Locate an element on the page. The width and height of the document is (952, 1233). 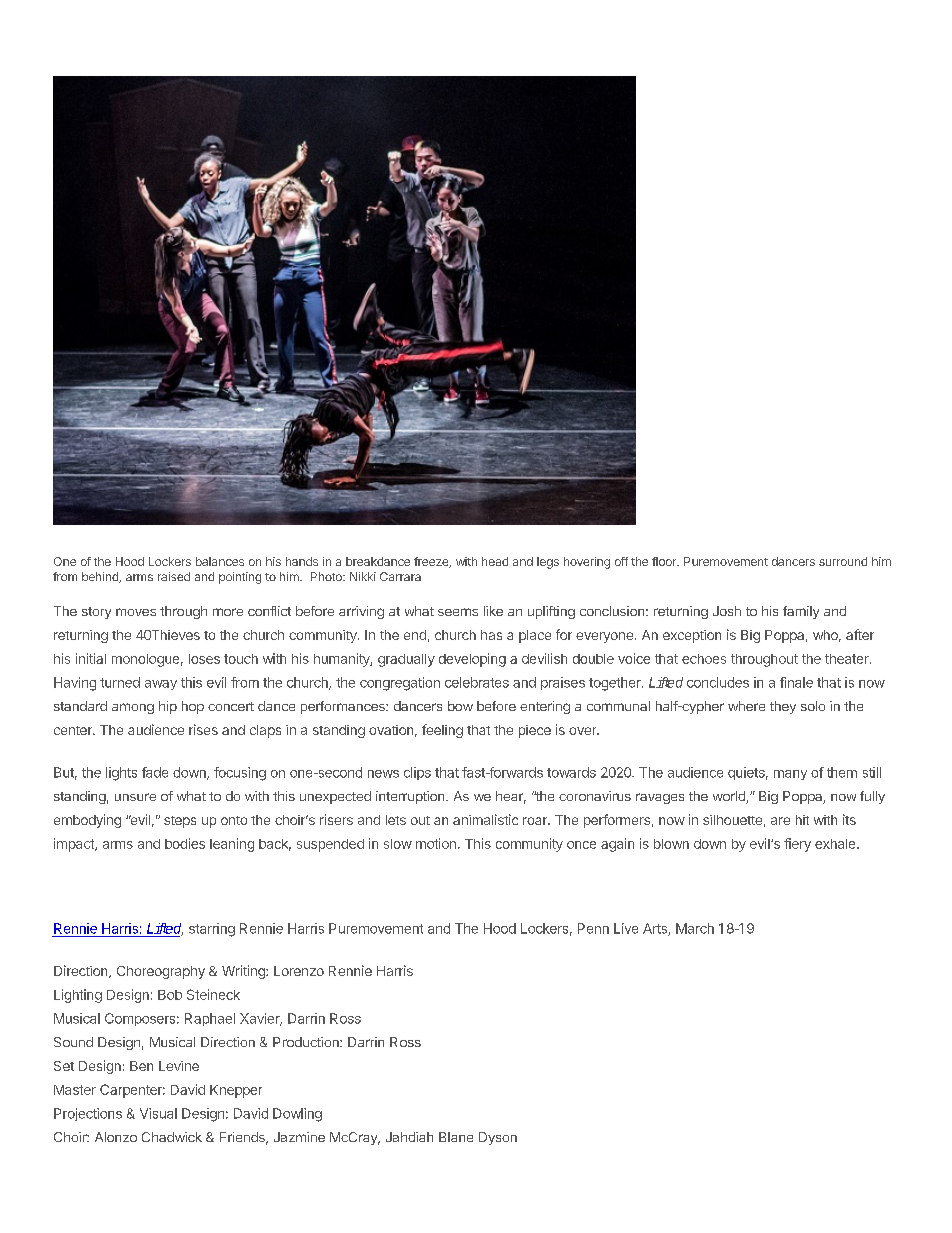
raised is located at coordinates (174, 576).
